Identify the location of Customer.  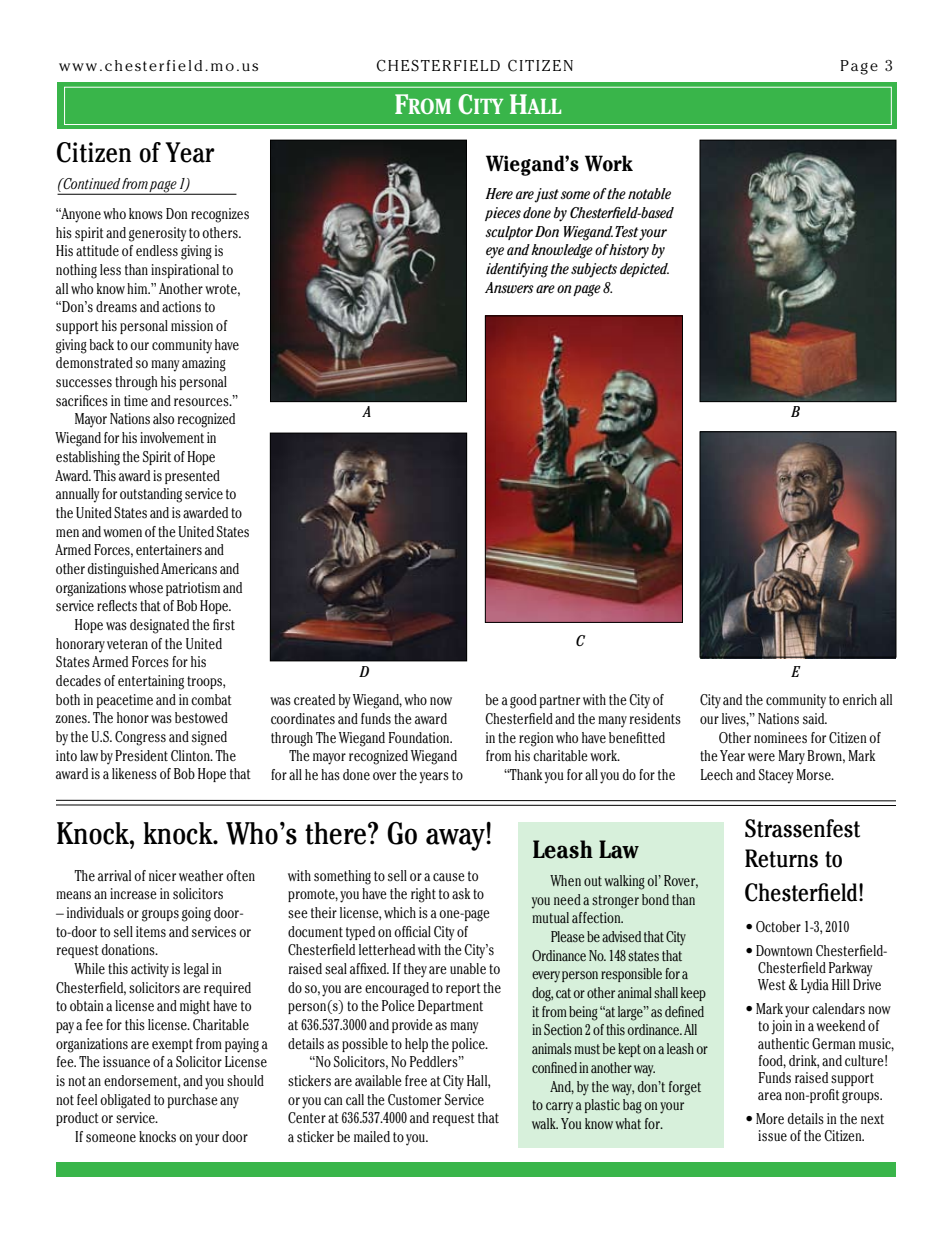
(414, 1100).
